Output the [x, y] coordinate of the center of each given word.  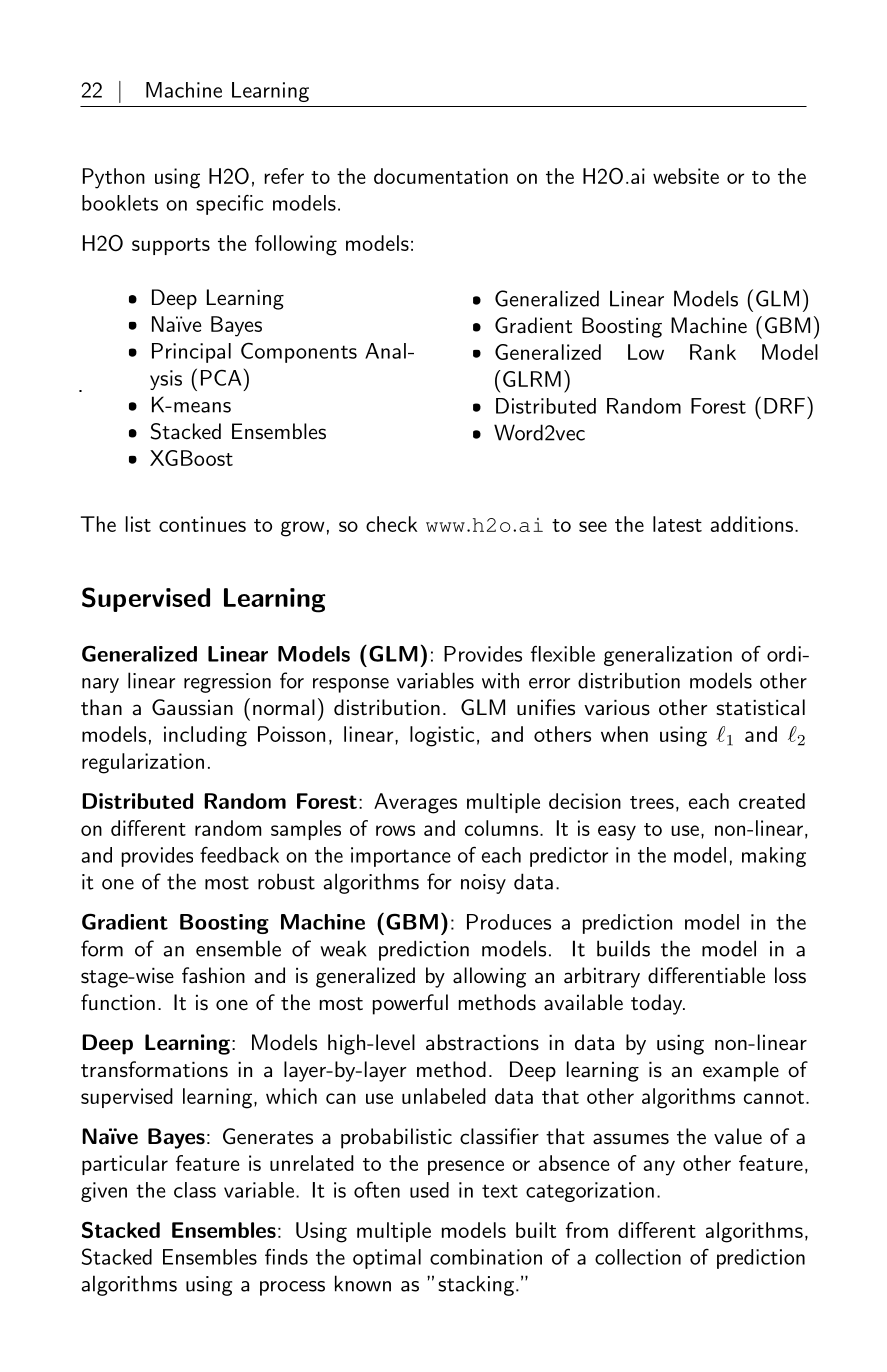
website [686, 176]
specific [229, 204]
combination [486, 1257]
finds [286, 1257]
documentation [441, 176]
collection [638, 1257]
